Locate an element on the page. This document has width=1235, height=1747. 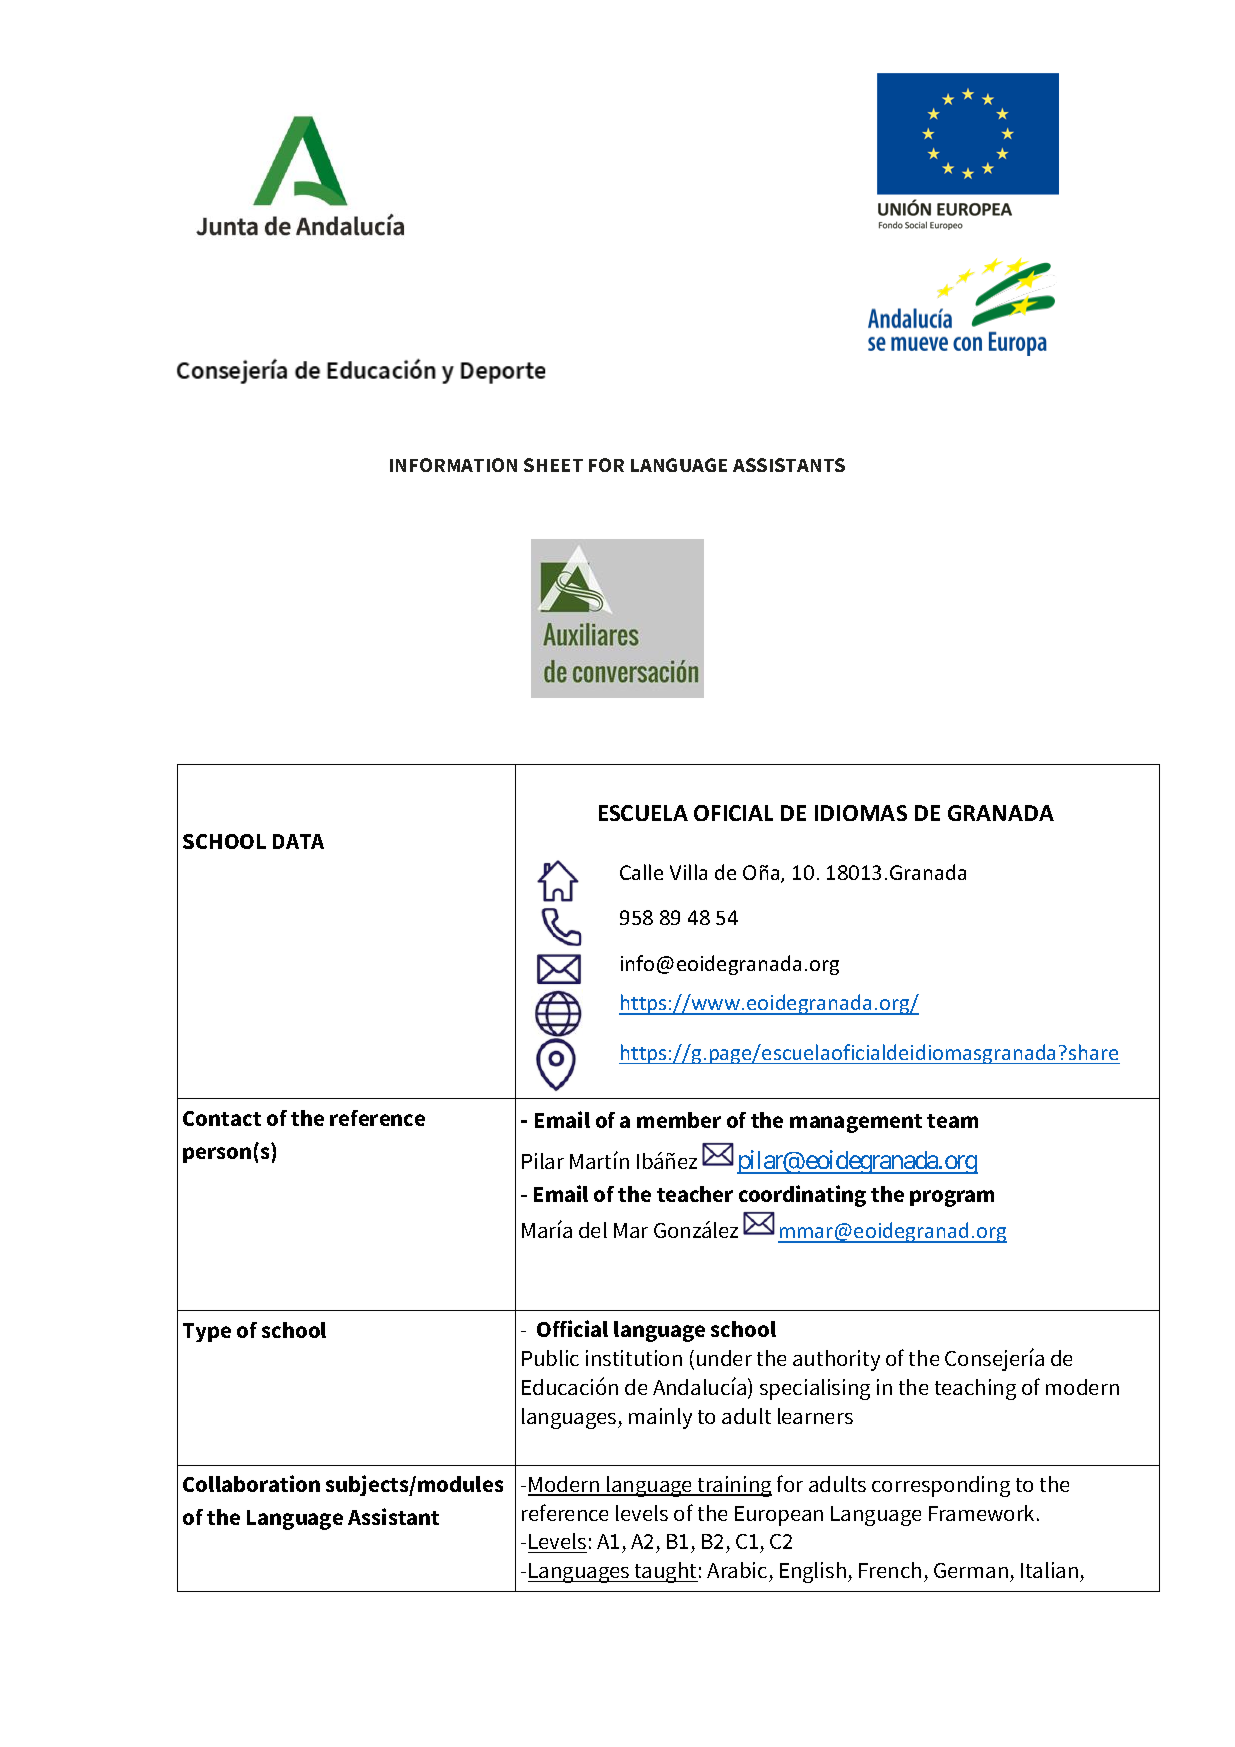
SHEET is located at coordinates (553, 465).
